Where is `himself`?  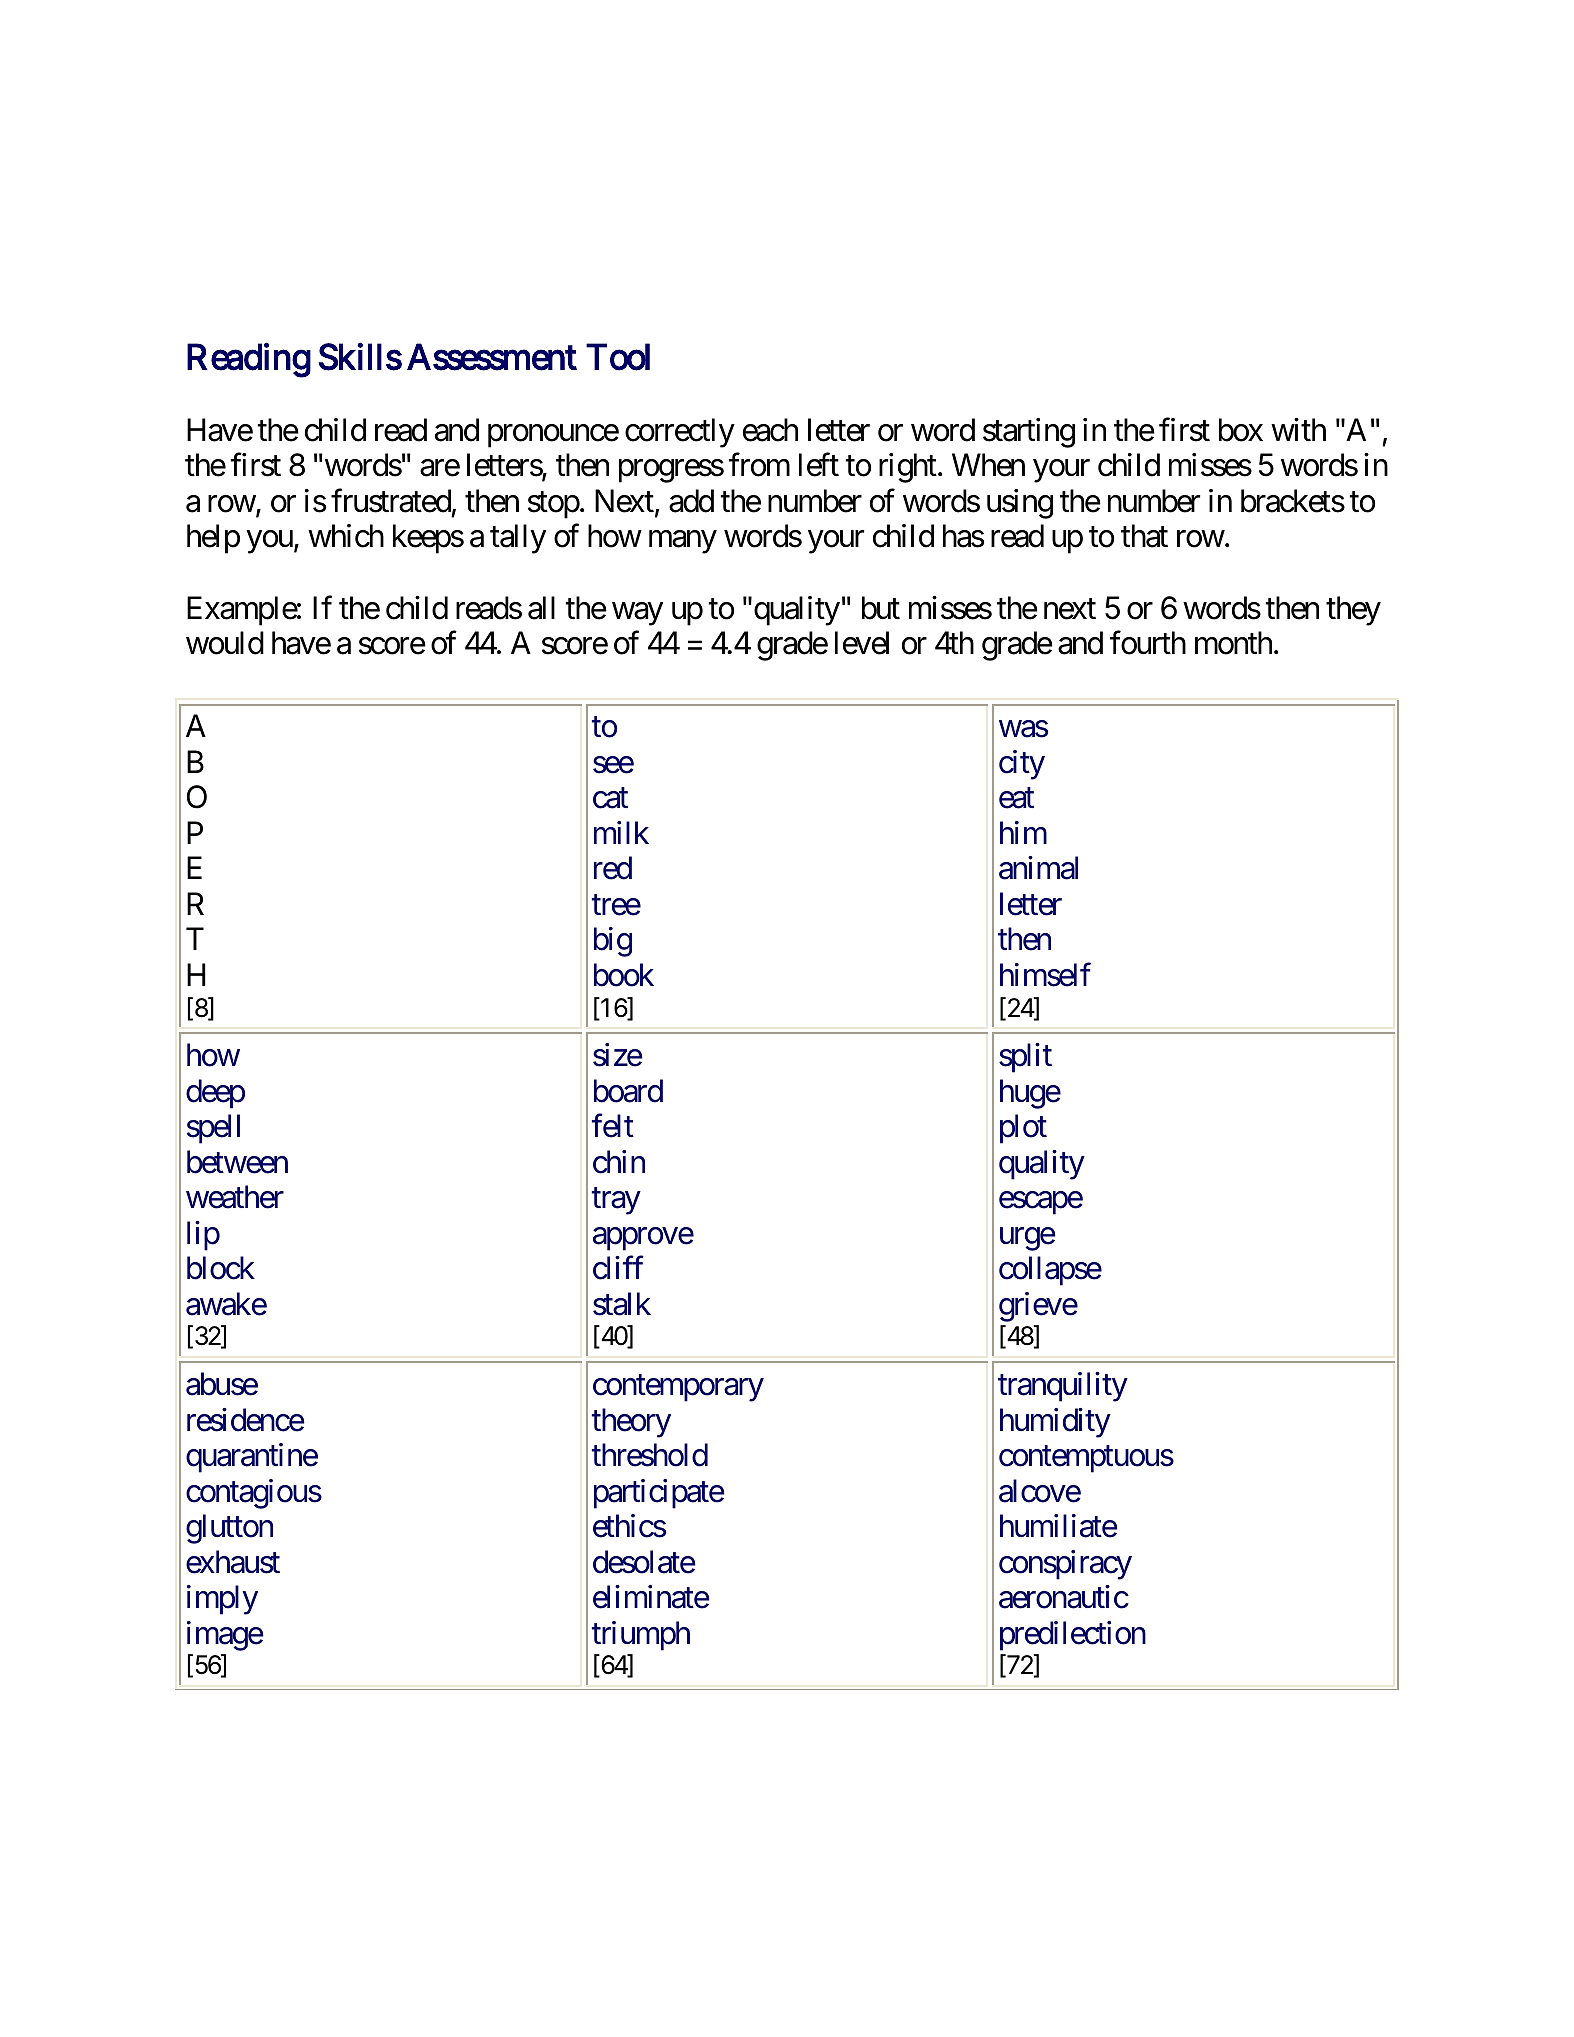 himself is located at coordinates (1045, 974).
